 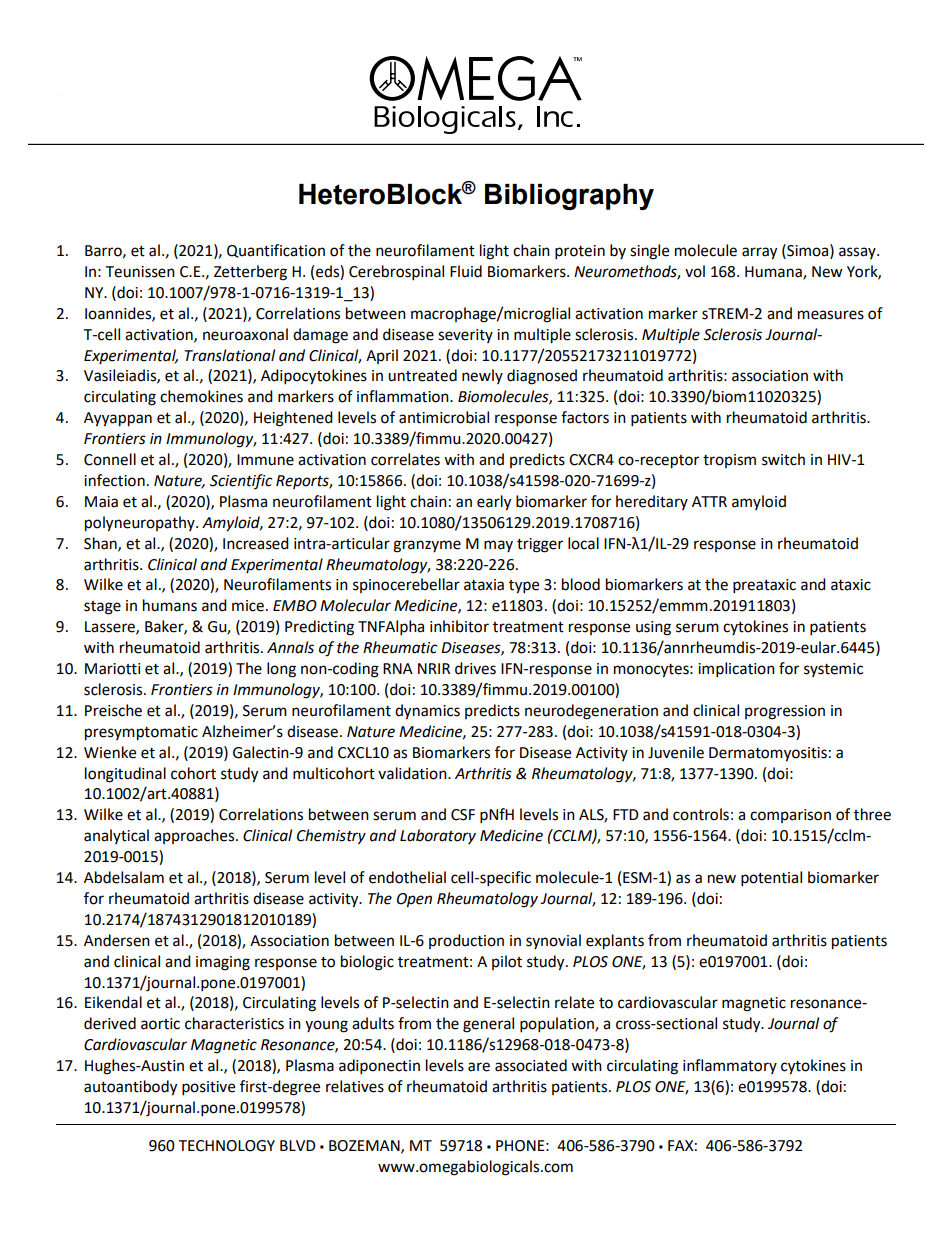 What do you see at coordinates (759, 253) in the image?
I see `array` at bounding box center [759, 253].
